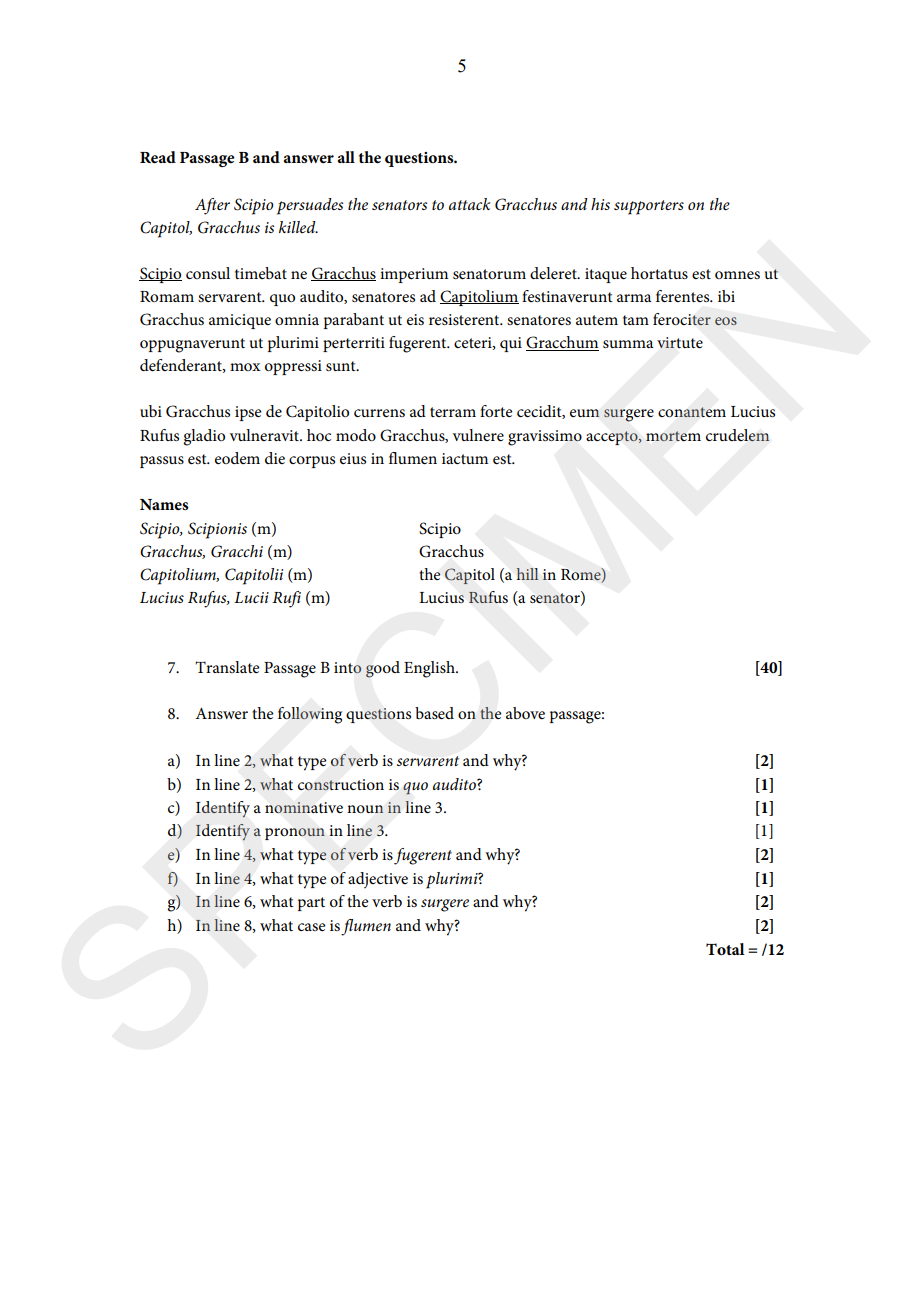 The width and height of the document is (924, 1308). I want to click on After, so click(212, 206).
